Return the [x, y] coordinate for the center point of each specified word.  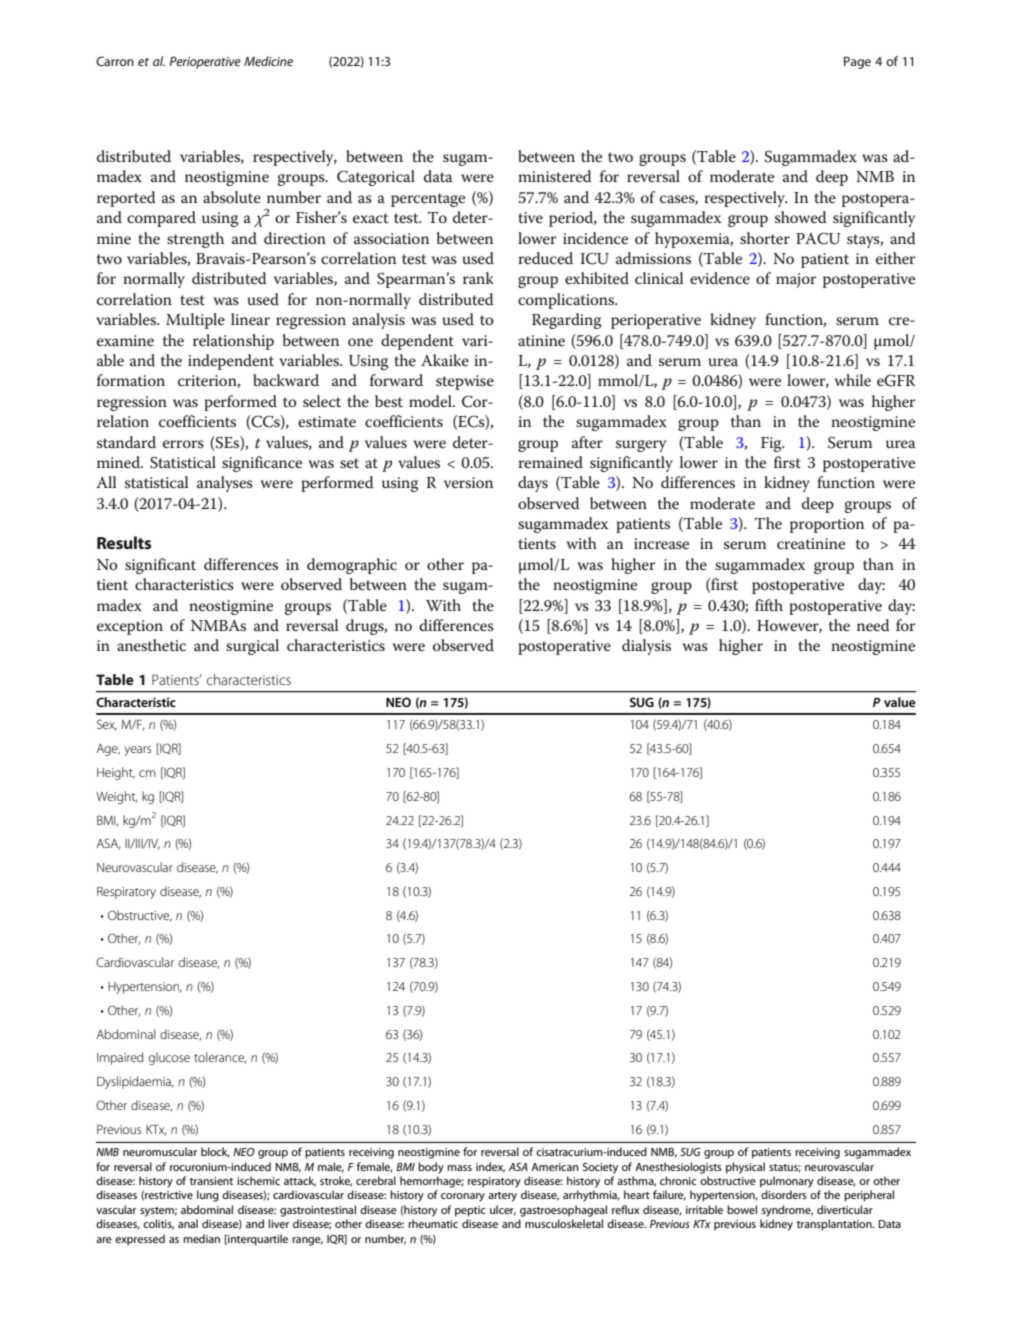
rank [478, 278]
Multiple [195, 321]
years [137, 751]
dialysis [646, 647]
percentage [428, 200]
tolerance [220, 1058]
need [873, 625]
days [533, 484]
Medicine [268, 61]
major [796, 280]
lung [208, 1196]
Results [124, 542]
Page [857, 62]
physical [745, 1168]
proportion [827, 525]
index [490, 1167]
